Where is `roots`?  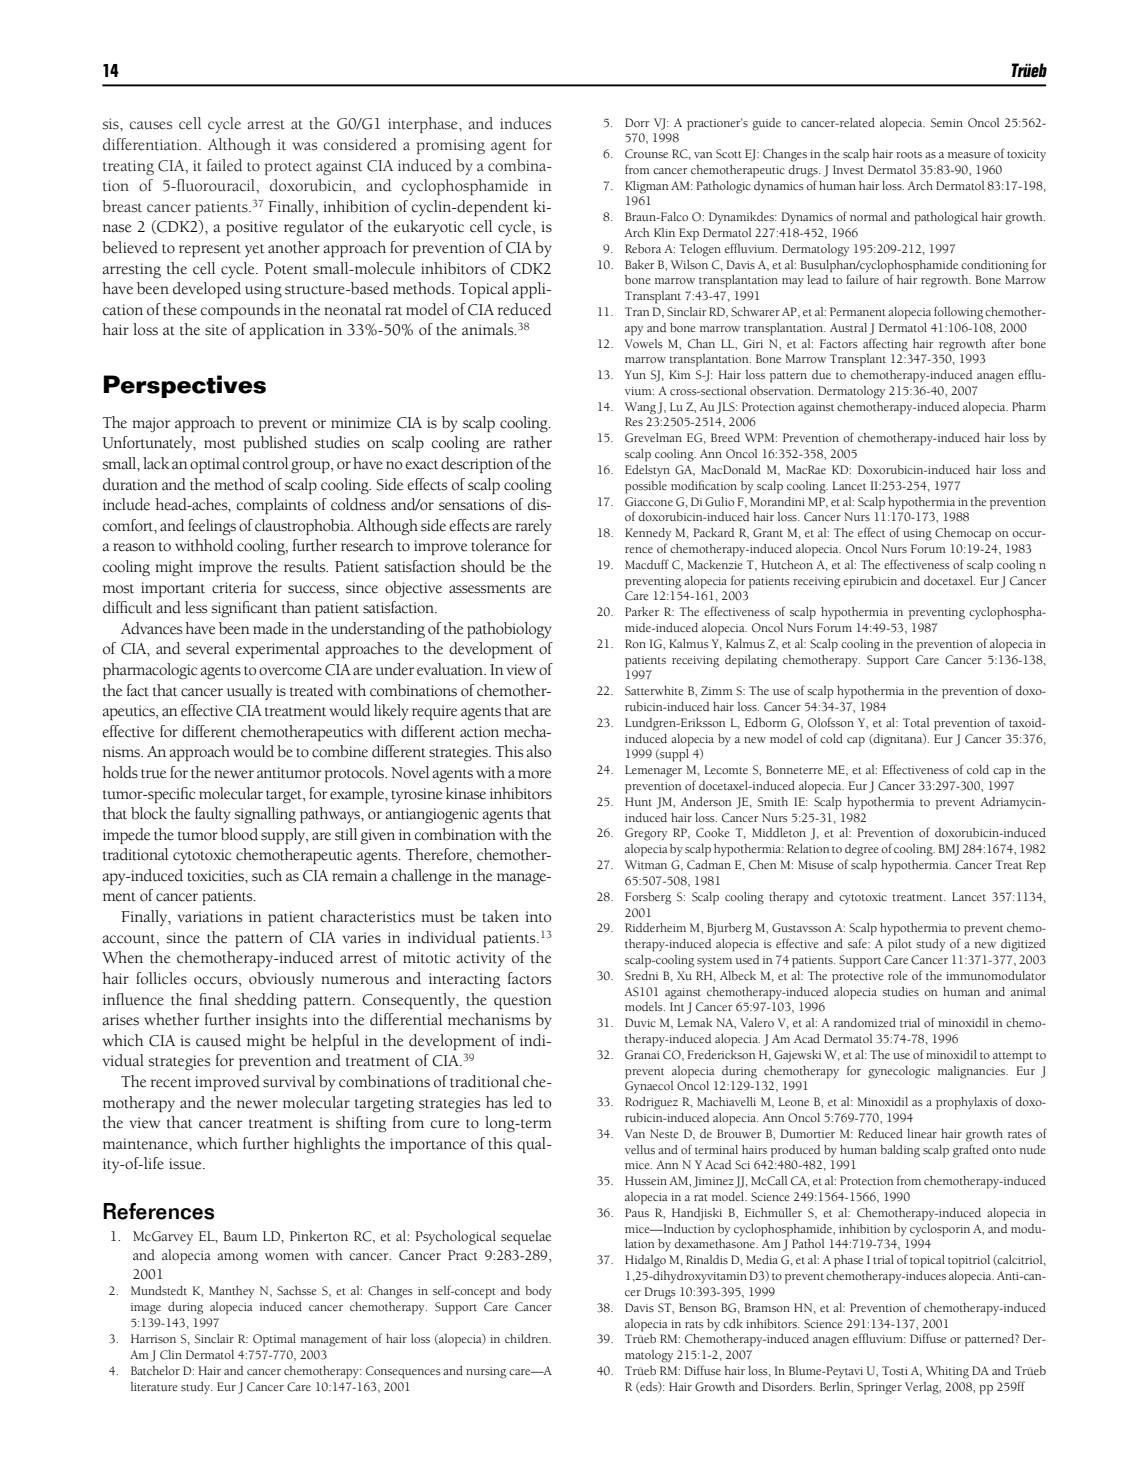 roots is located at coordinates (909, 155).
